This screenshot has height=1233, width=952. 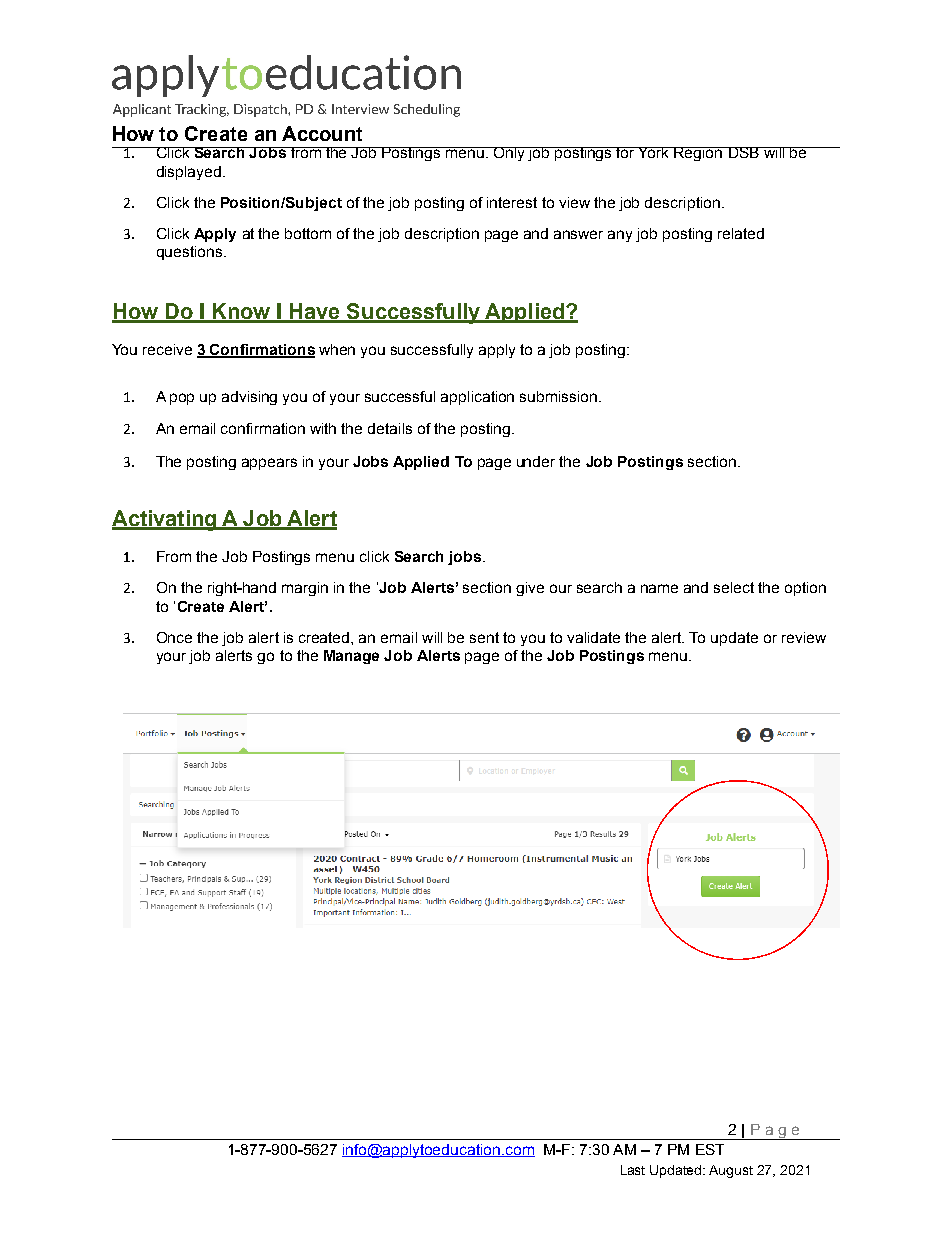 I want to click on displayed, so click(x=189, y=173).
